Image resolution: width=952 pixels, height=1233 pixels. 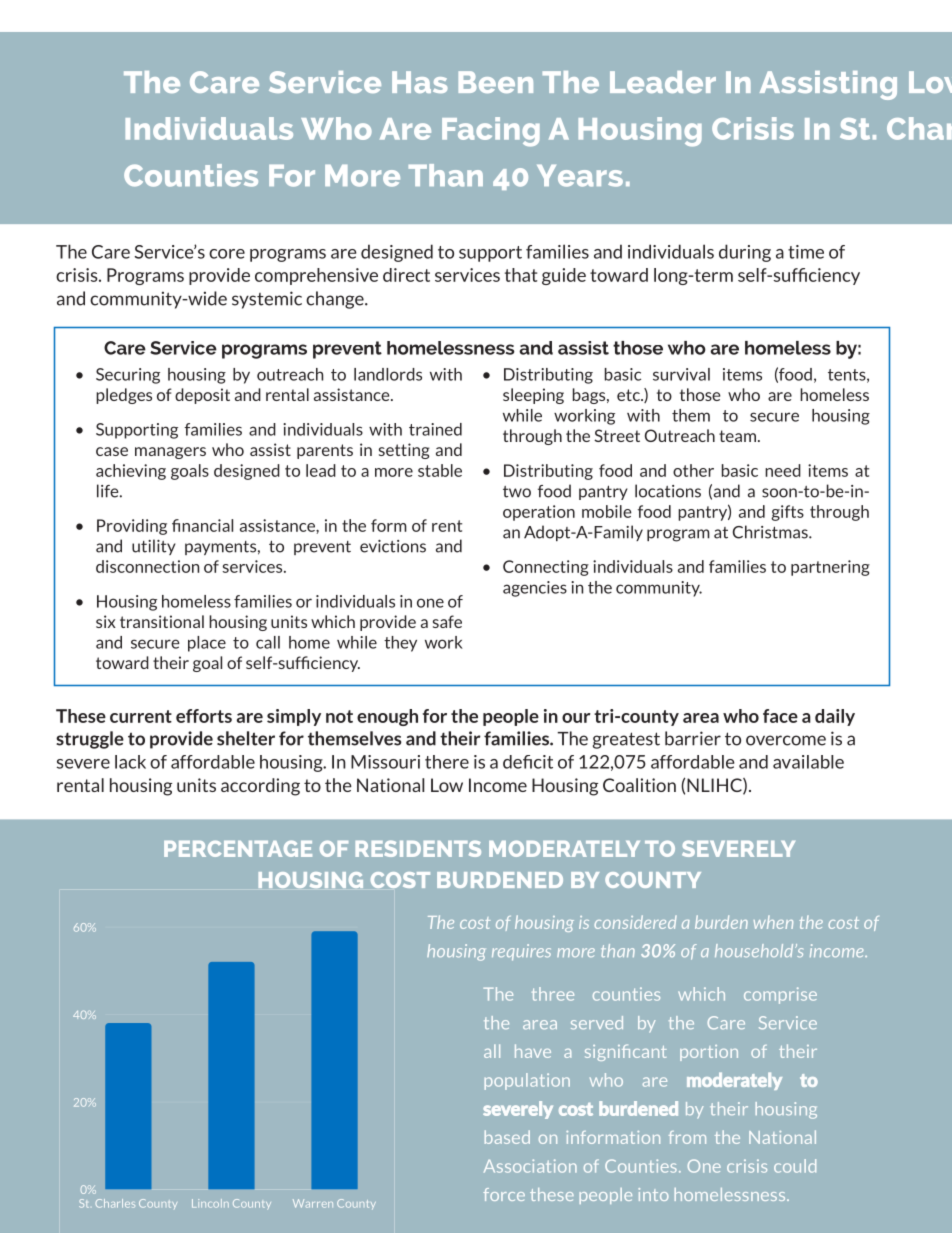 I want to click on RESIDENTS, so click(x=418, y=848).
